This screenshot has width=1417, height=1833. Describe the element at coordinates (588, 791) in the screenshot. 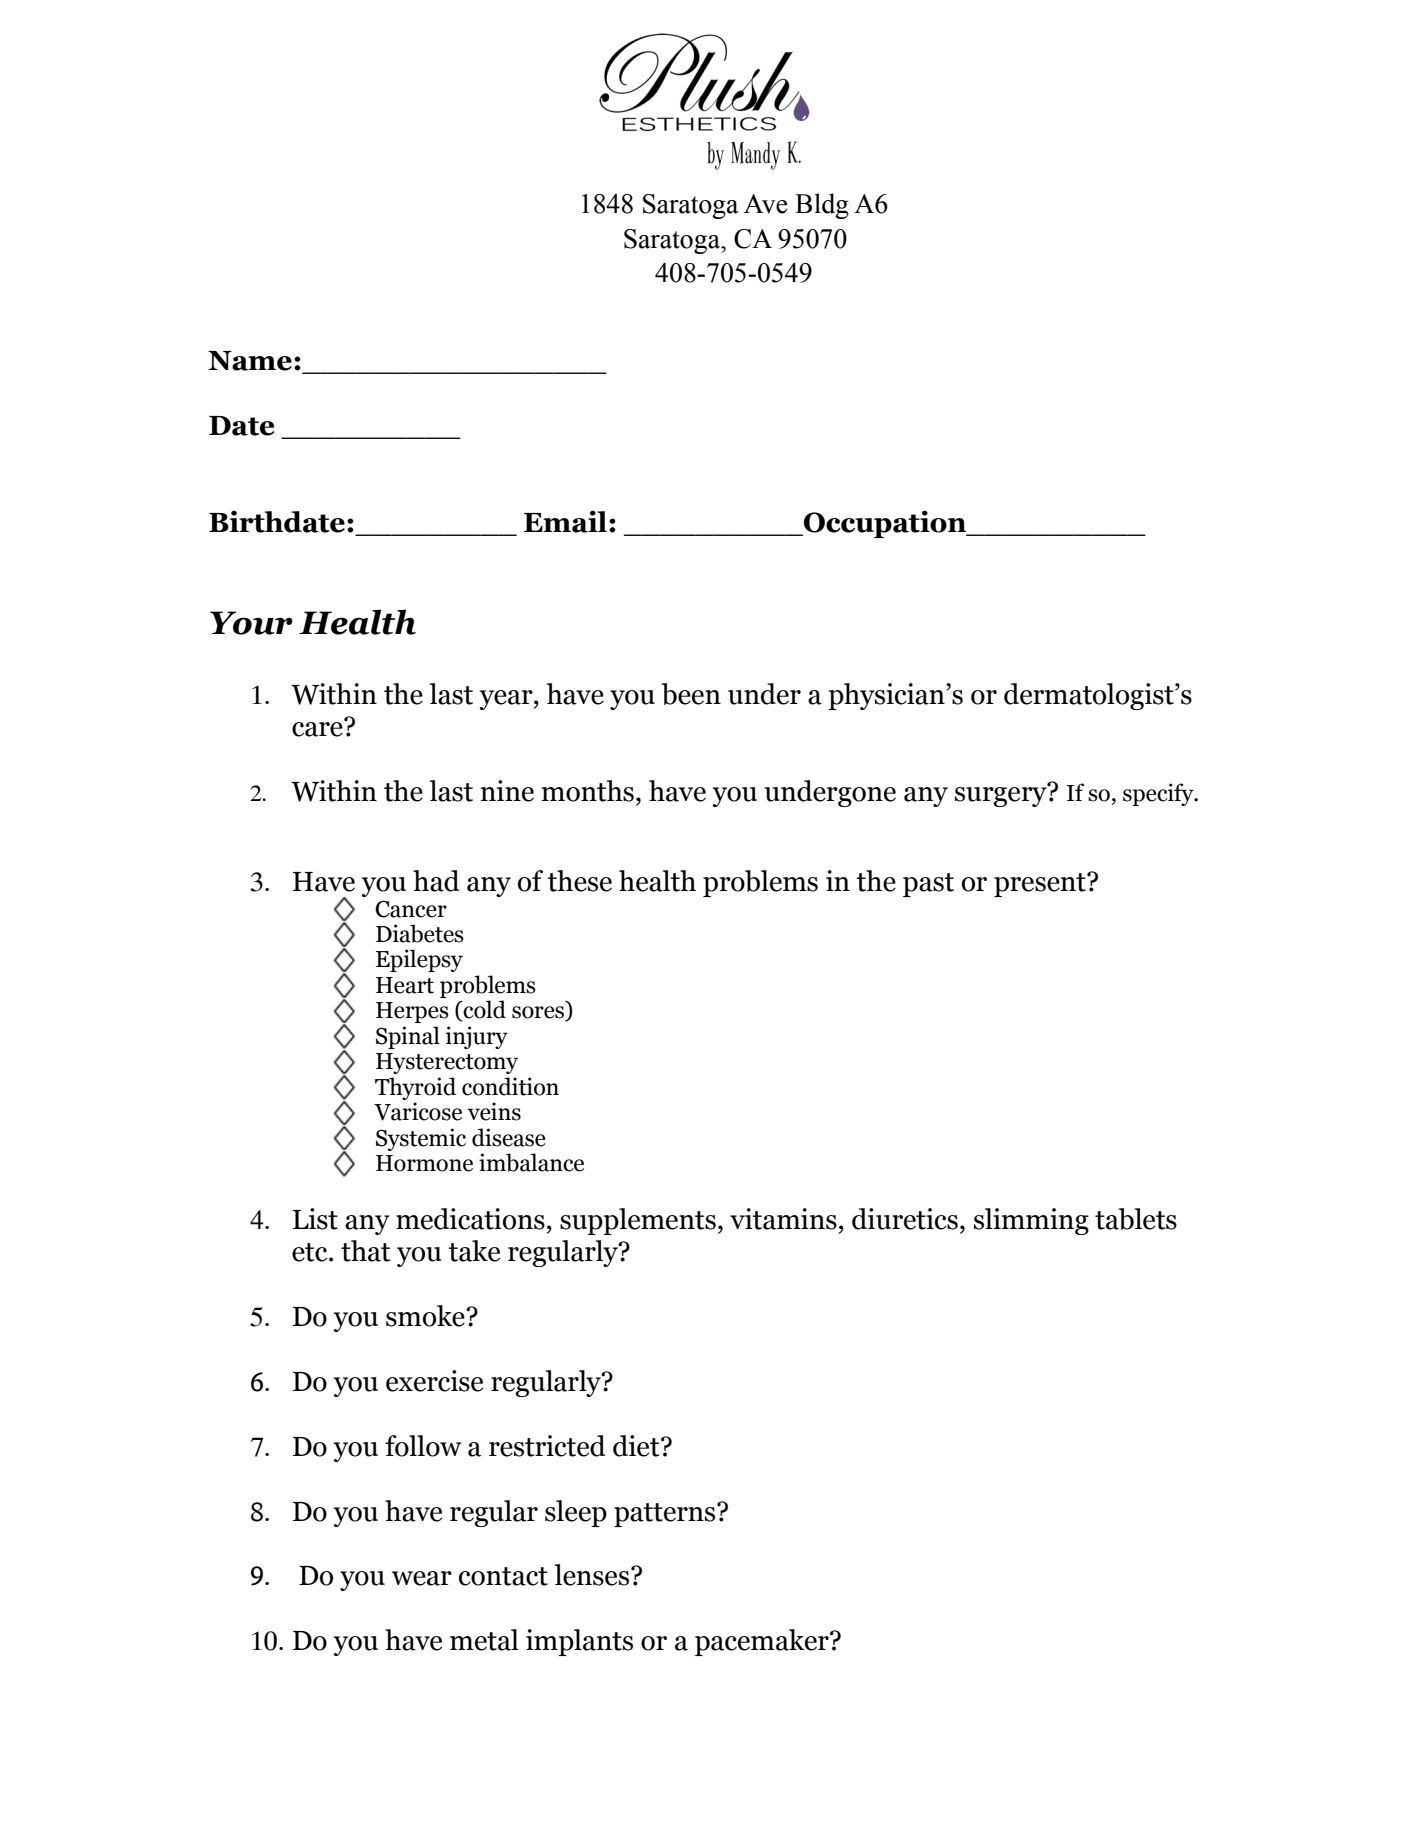

I see `months` at that location.
